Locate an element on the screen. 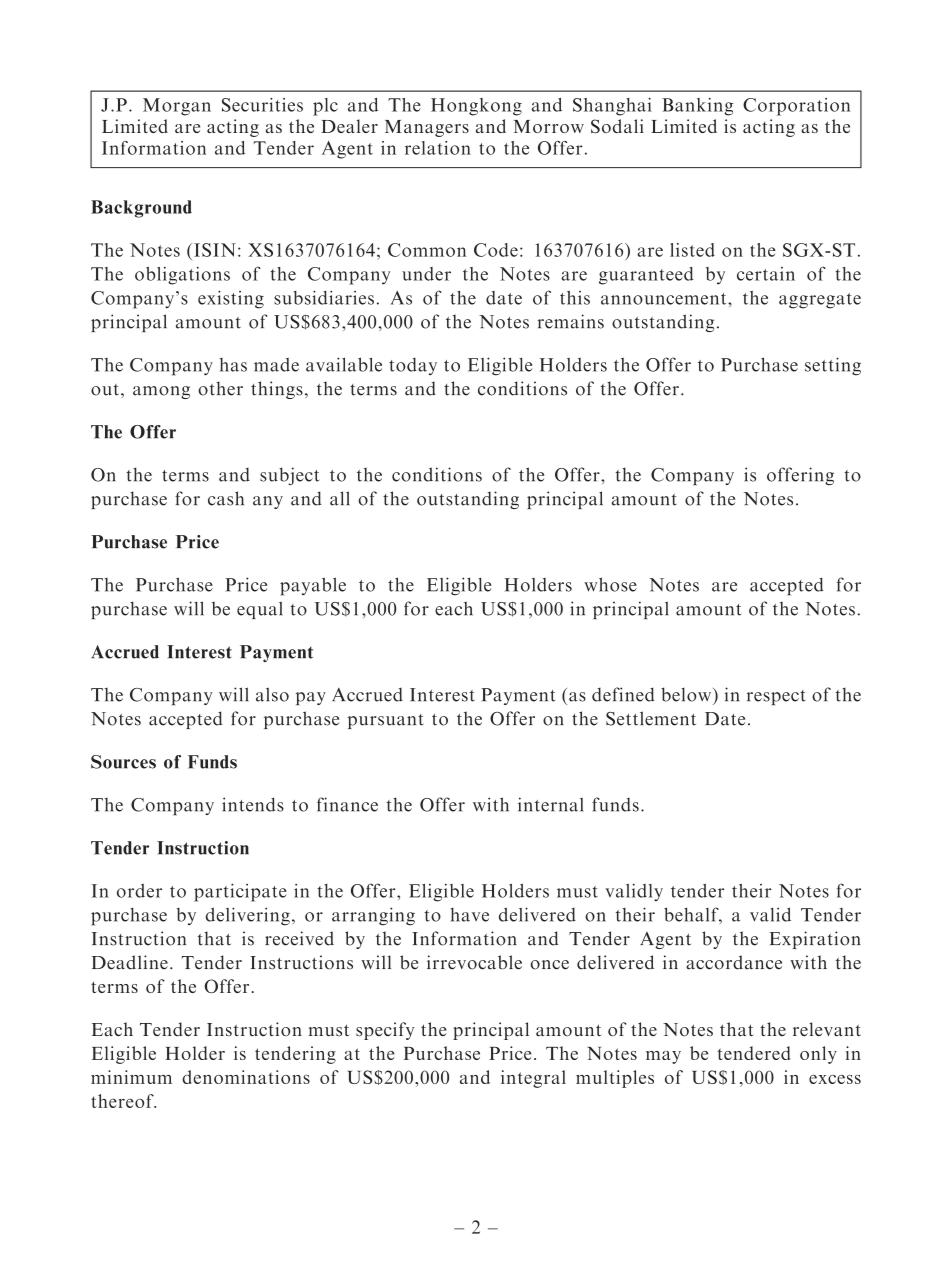 Image resolution: width=952 pixels, height=1270 pixels. intends is located at coordinates (253, 804).
